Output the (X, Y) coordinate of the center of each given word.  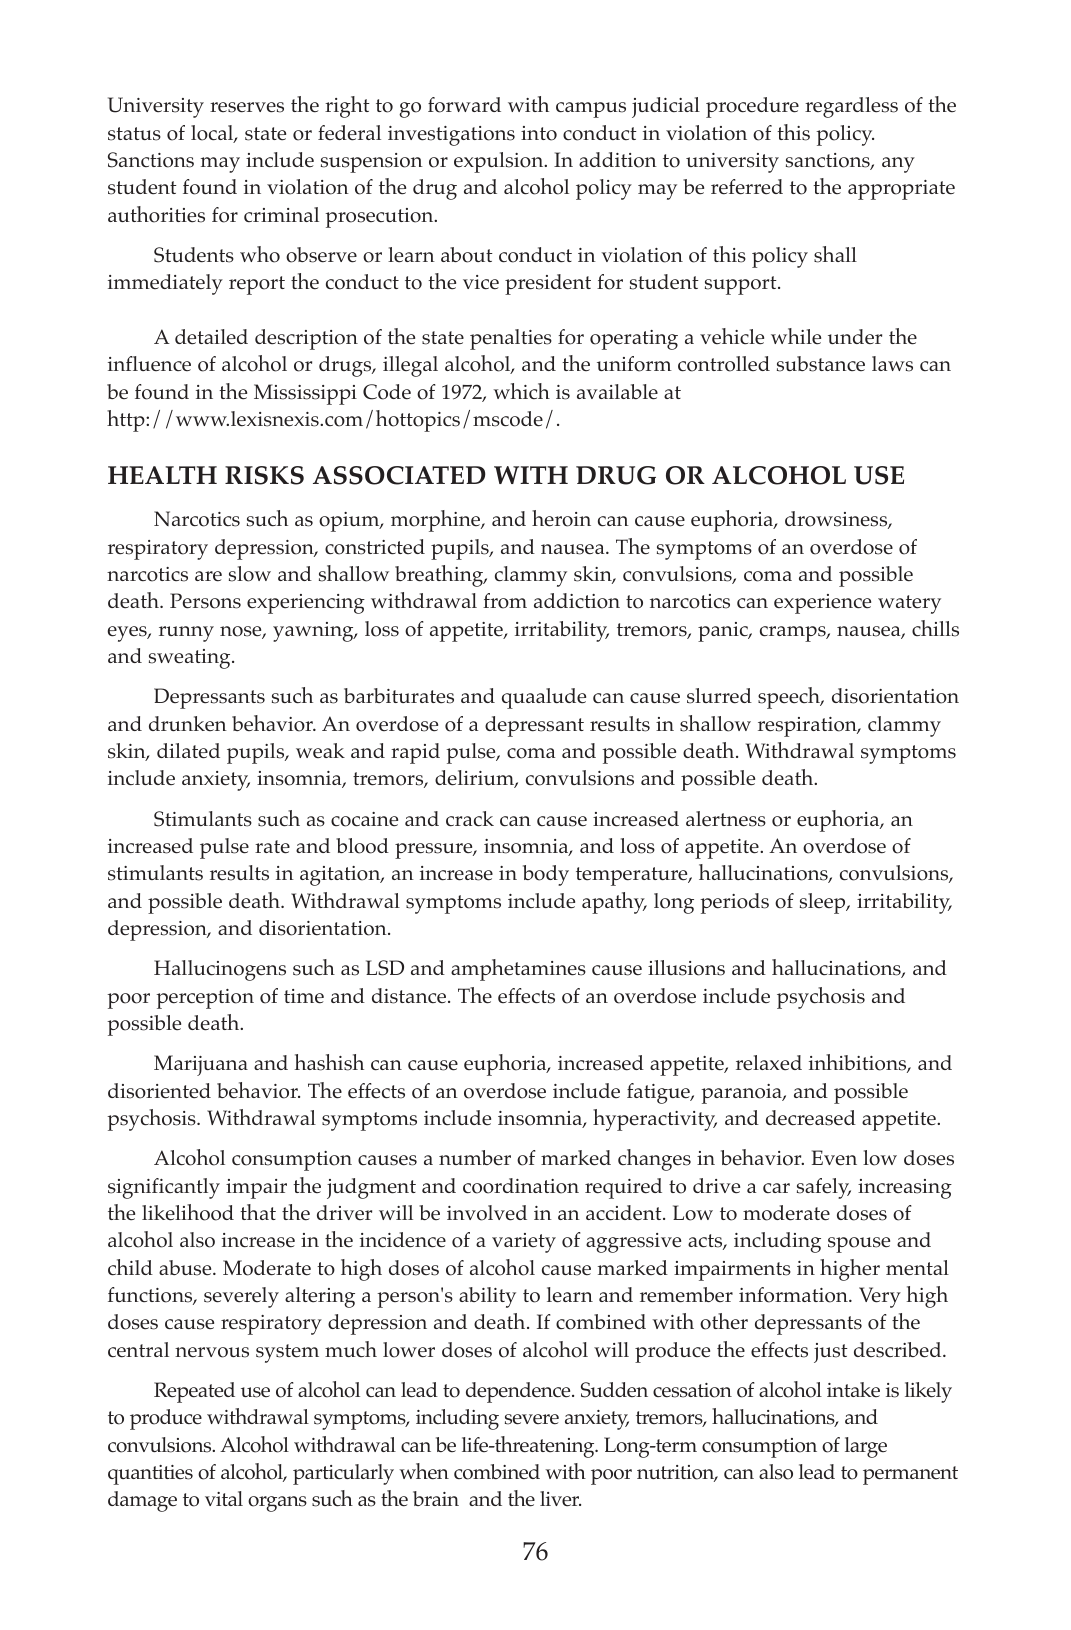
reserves (247, 107)
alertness (726, 819)
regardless (851, 107)
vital (224, 1498)
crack (470, 818)
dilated (188, 751)
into (539, 133)
